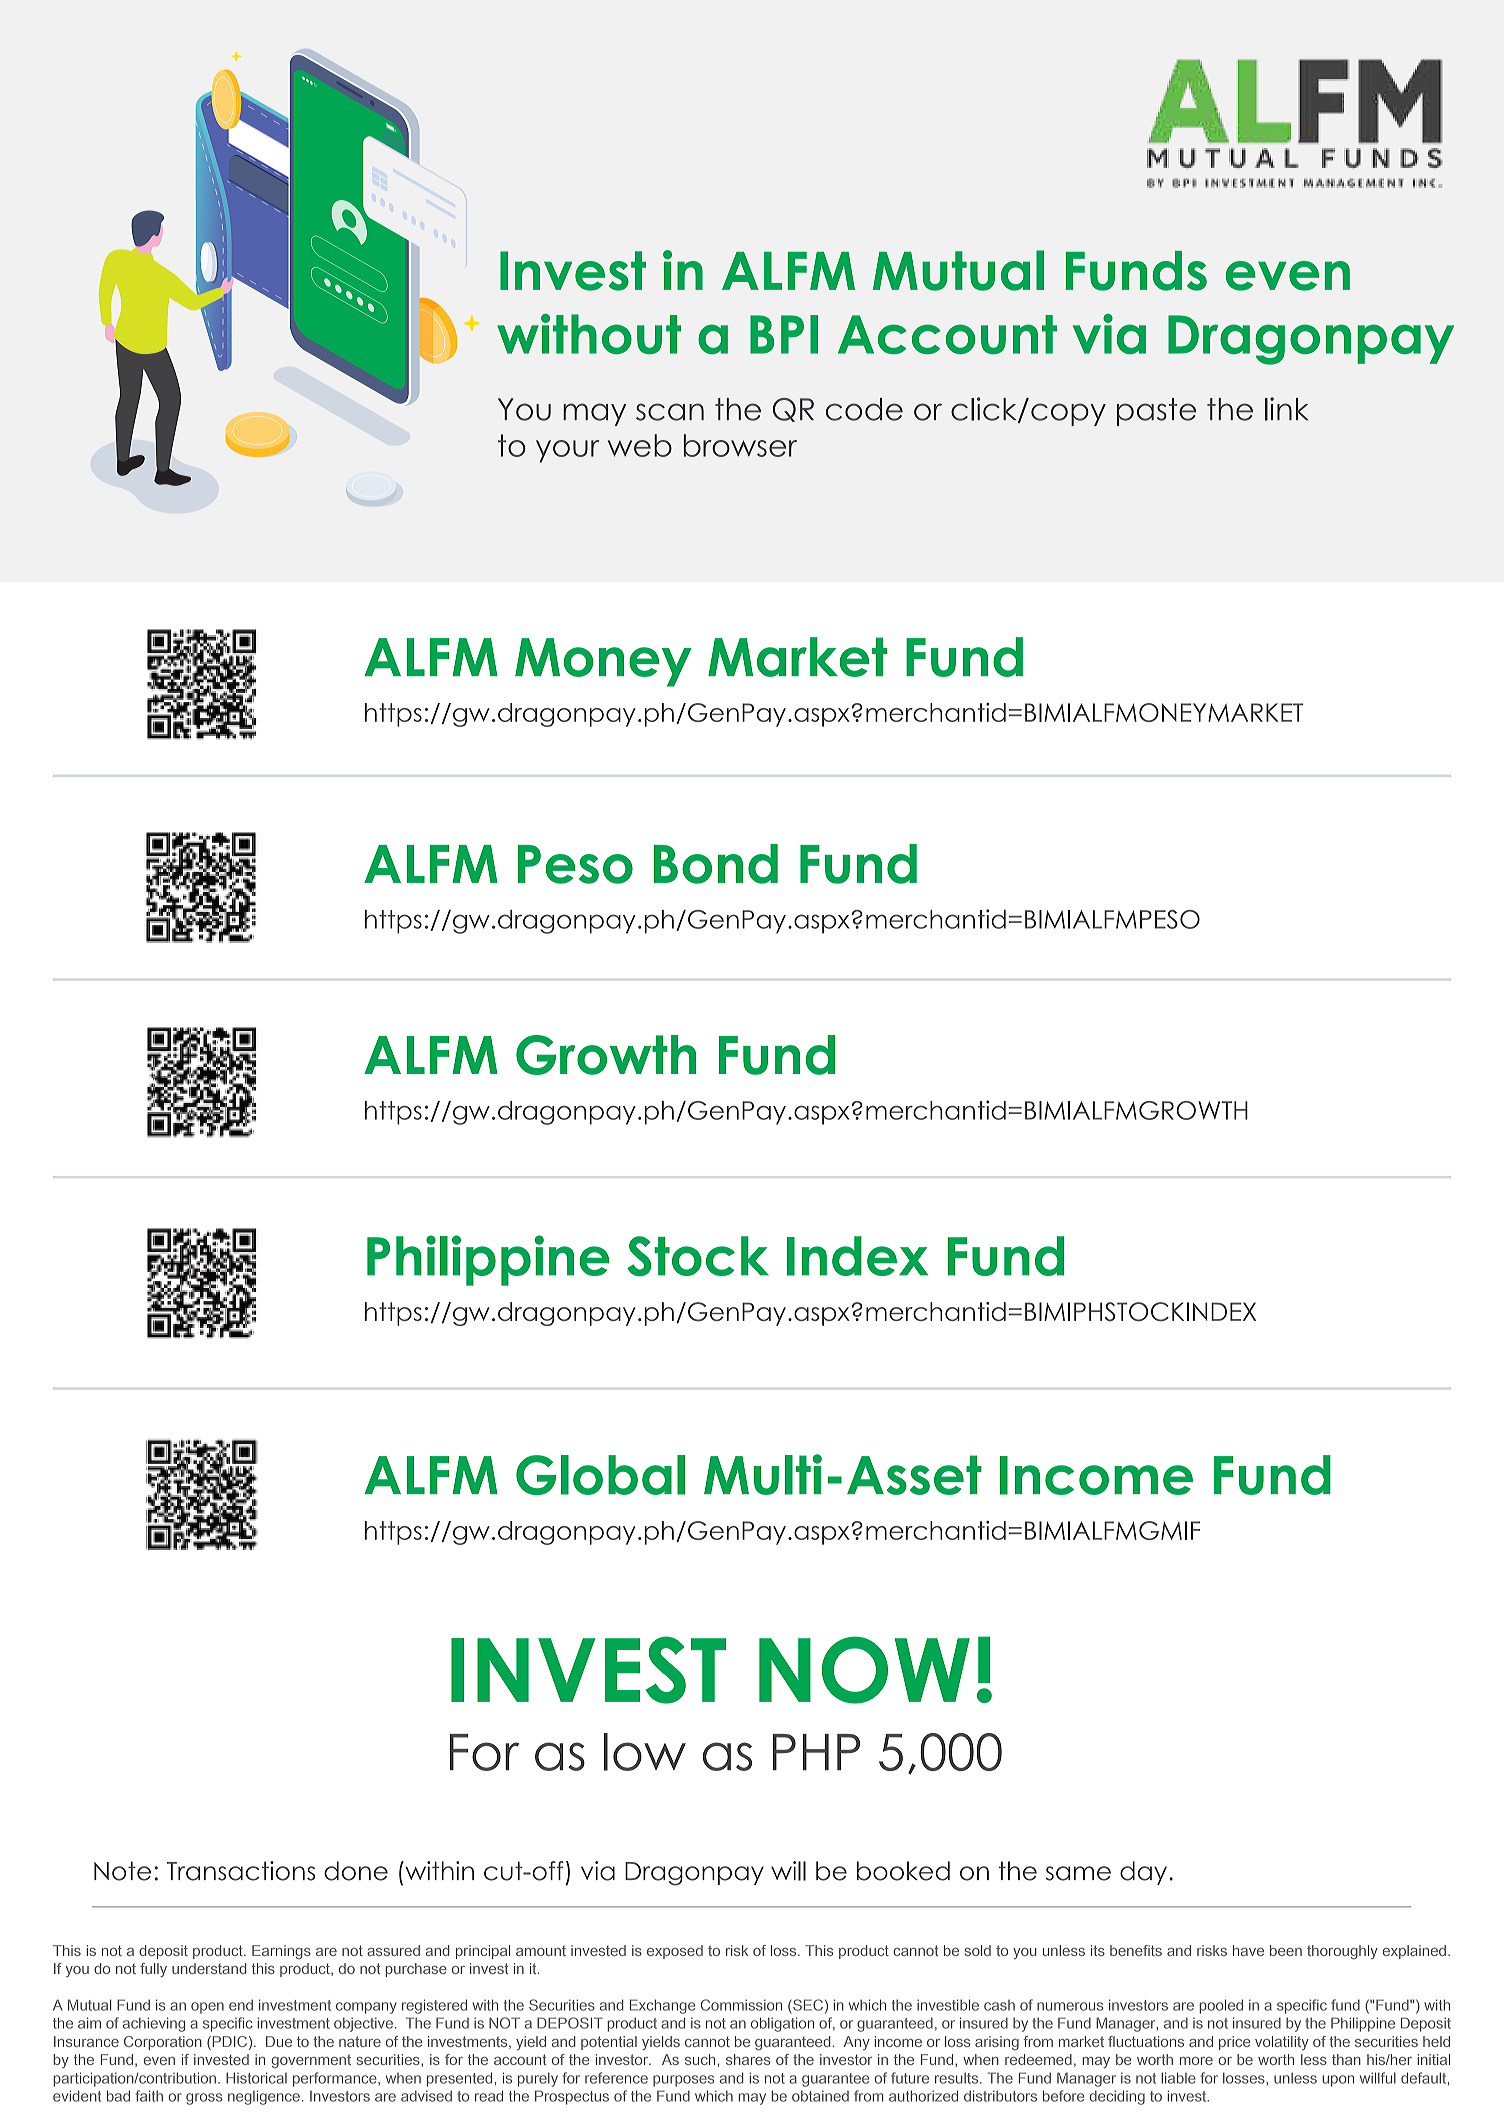 The width and height of the image is (1504, 2127). Describe the element at coordinates (864, 1670) in the image. I see `NOW` at that location.
